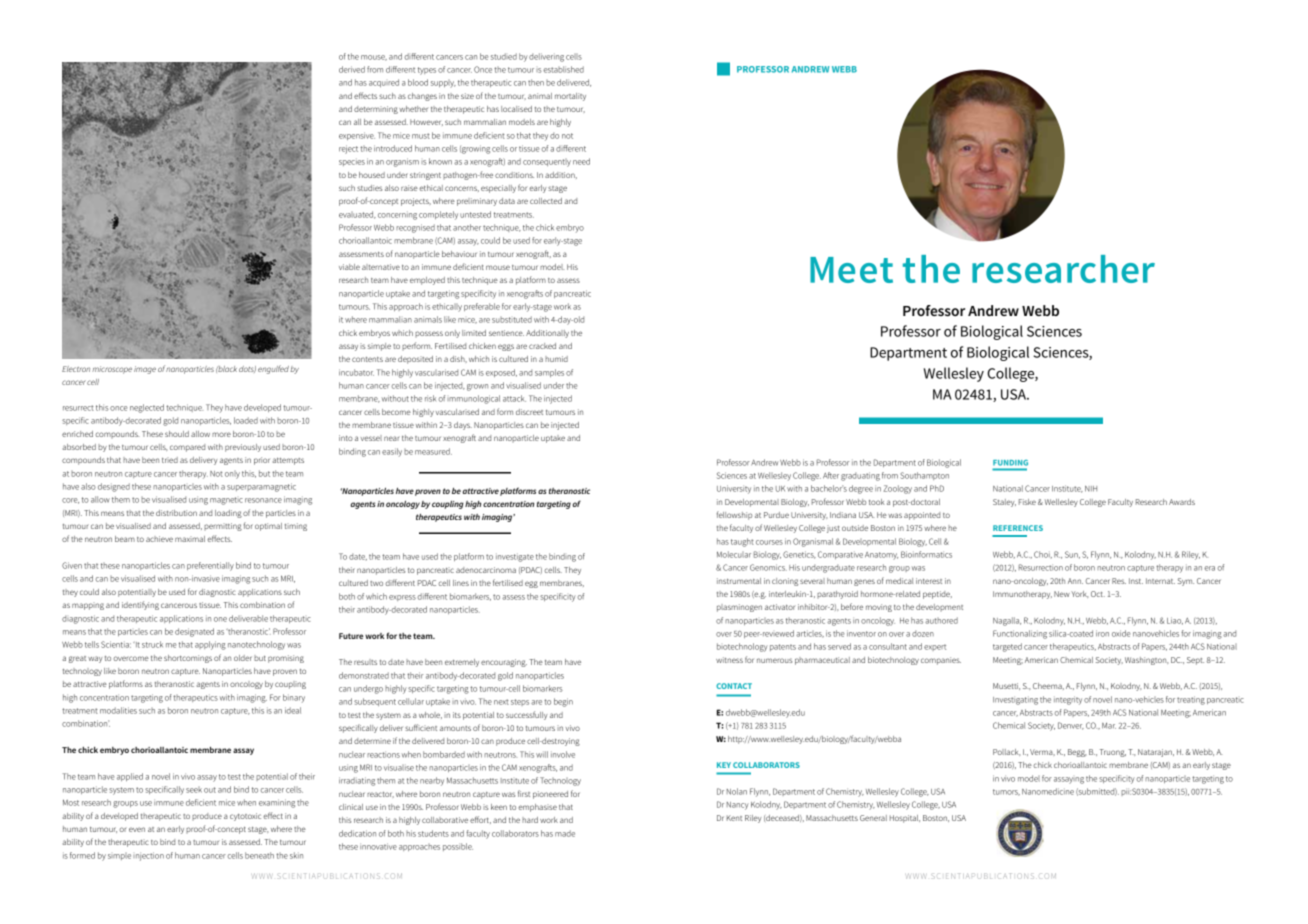  Describe the element at coordinates (570, 97) in the page. I see `mortality` at that location.
